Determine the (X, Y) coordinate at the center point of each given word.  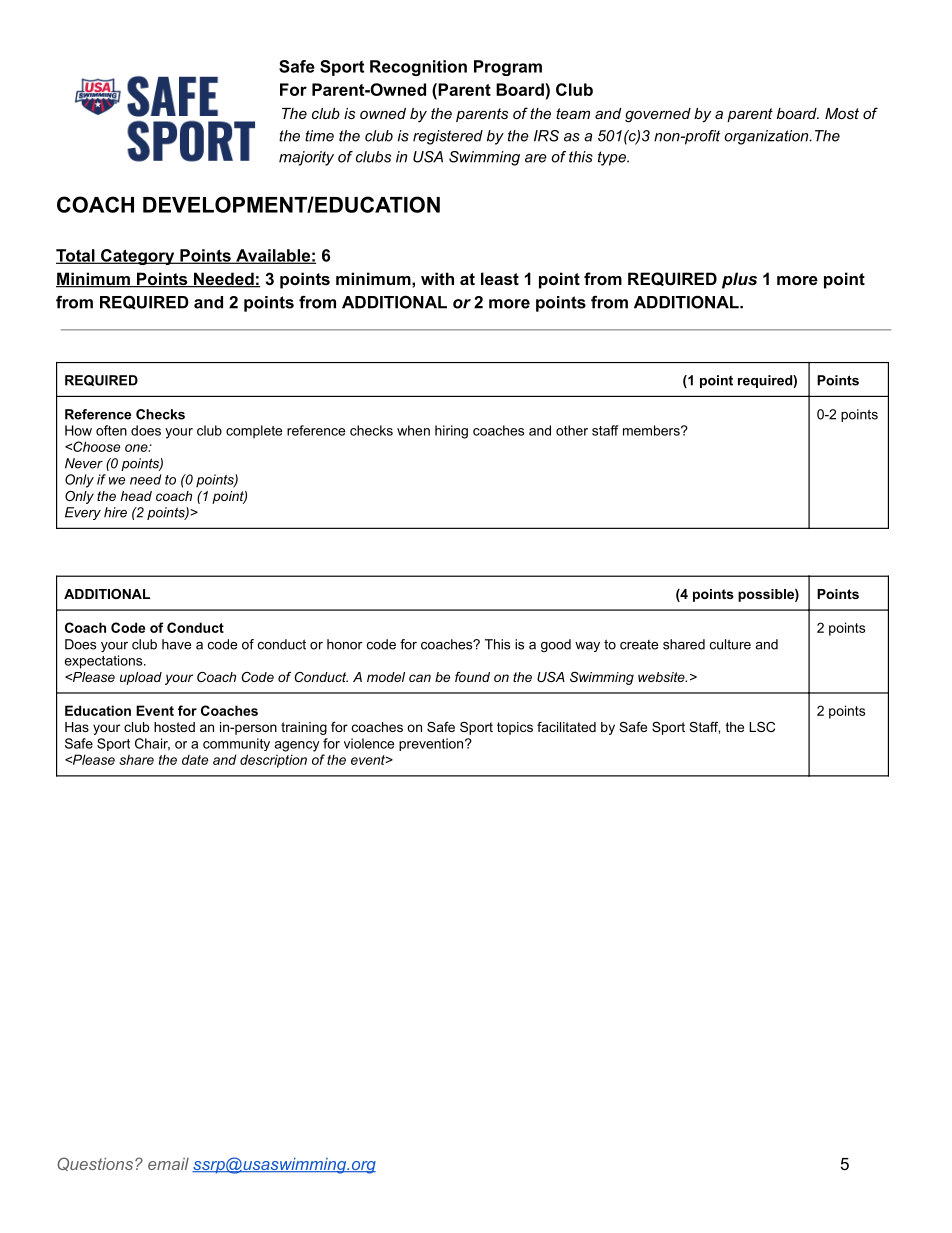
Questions (95, 1164)
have (176, 644)
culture (730, 644)
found (472, 677)
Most (842, 113)
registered (448, 137)
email (168, 1164)
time (319, 136)
